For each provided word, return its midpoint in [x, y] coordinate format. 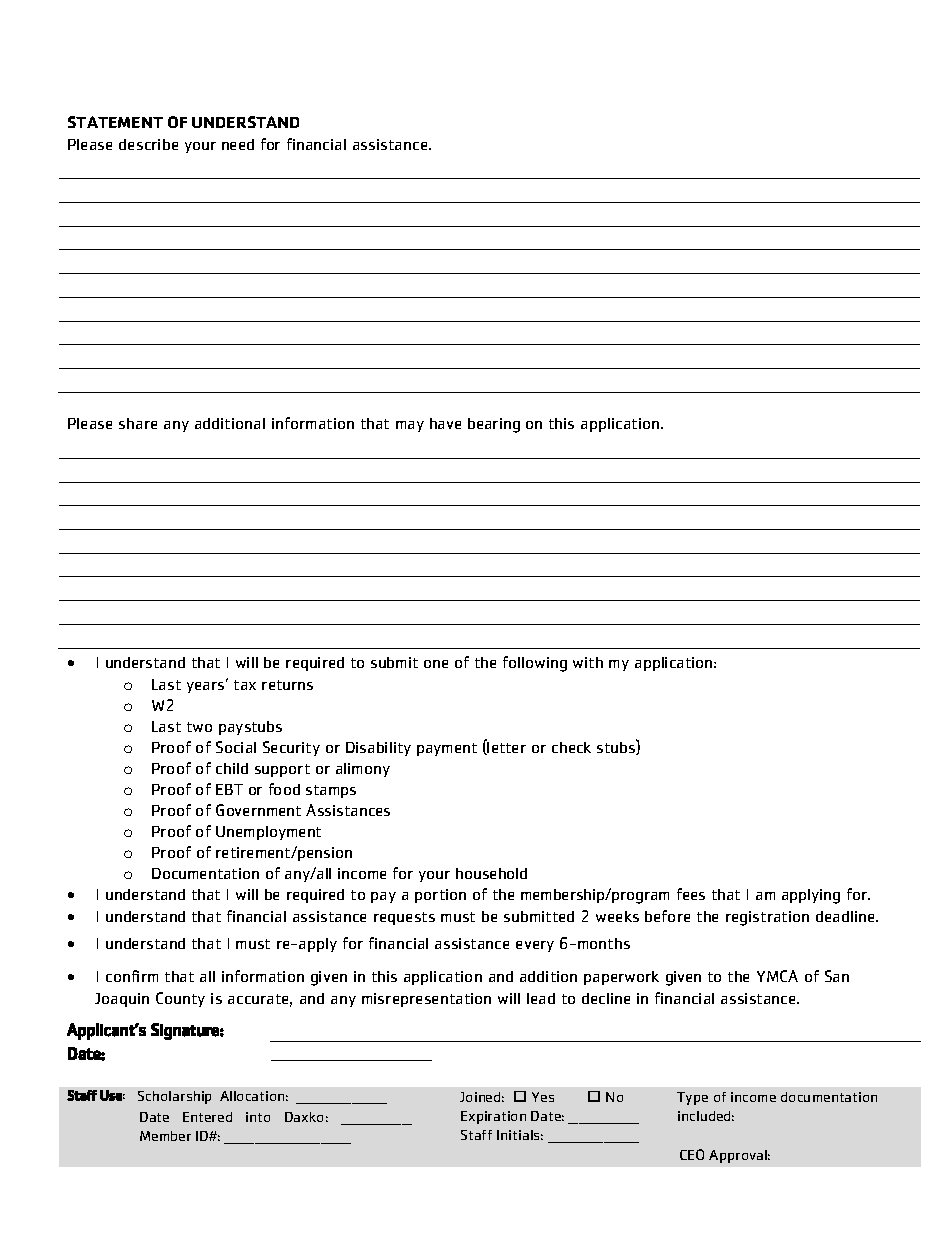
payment [447, 749]
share [138, 423]
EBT [229, 789]
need [238, 144]
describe [148, 144]
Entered [207, 1117]
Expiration [493, 1117]
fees [691, 894]
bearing [494, 425]
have [445, 423]
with [588, 662]
